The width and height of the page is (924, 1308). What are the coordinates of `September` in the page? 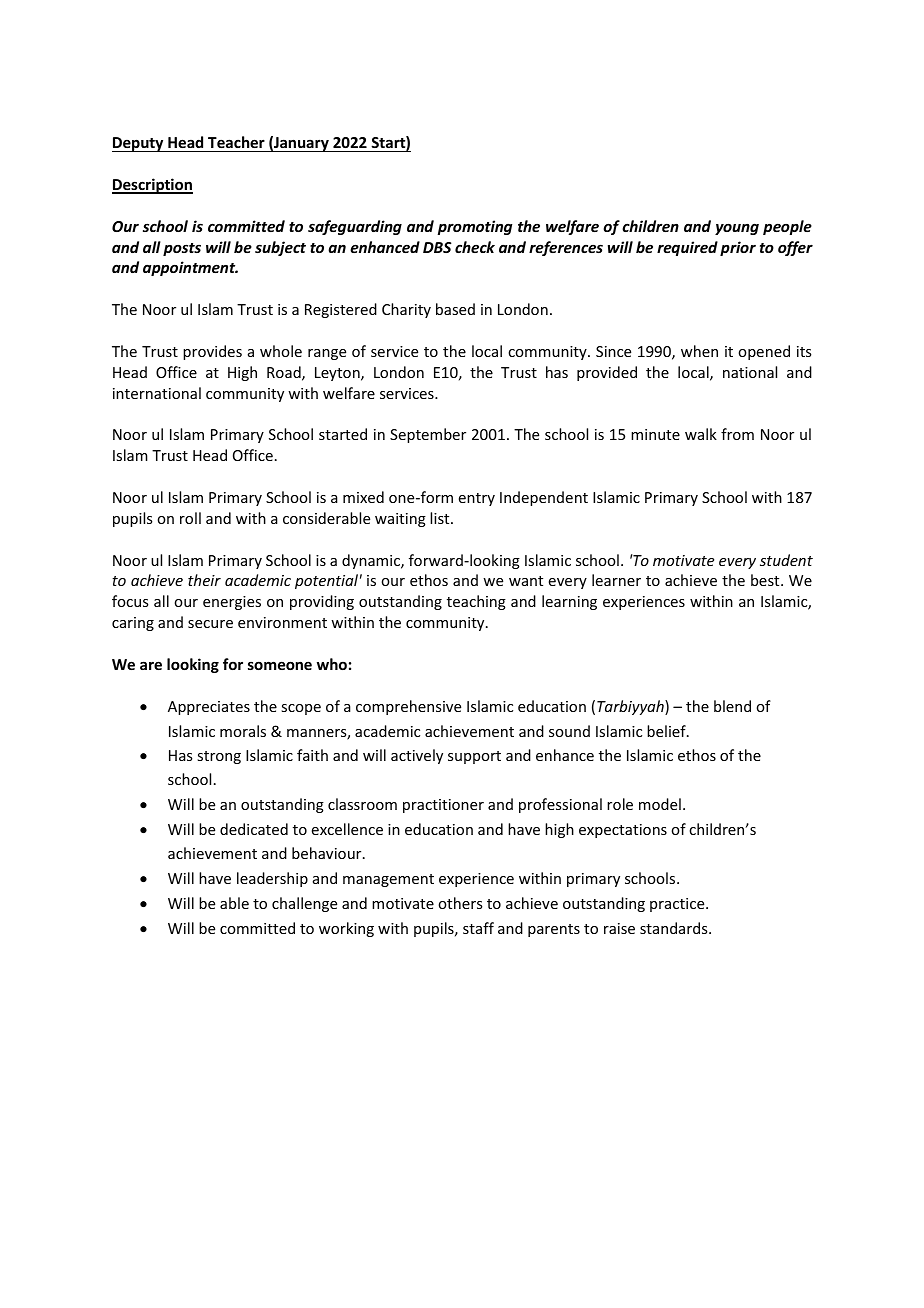 It's located at (428, 435).
